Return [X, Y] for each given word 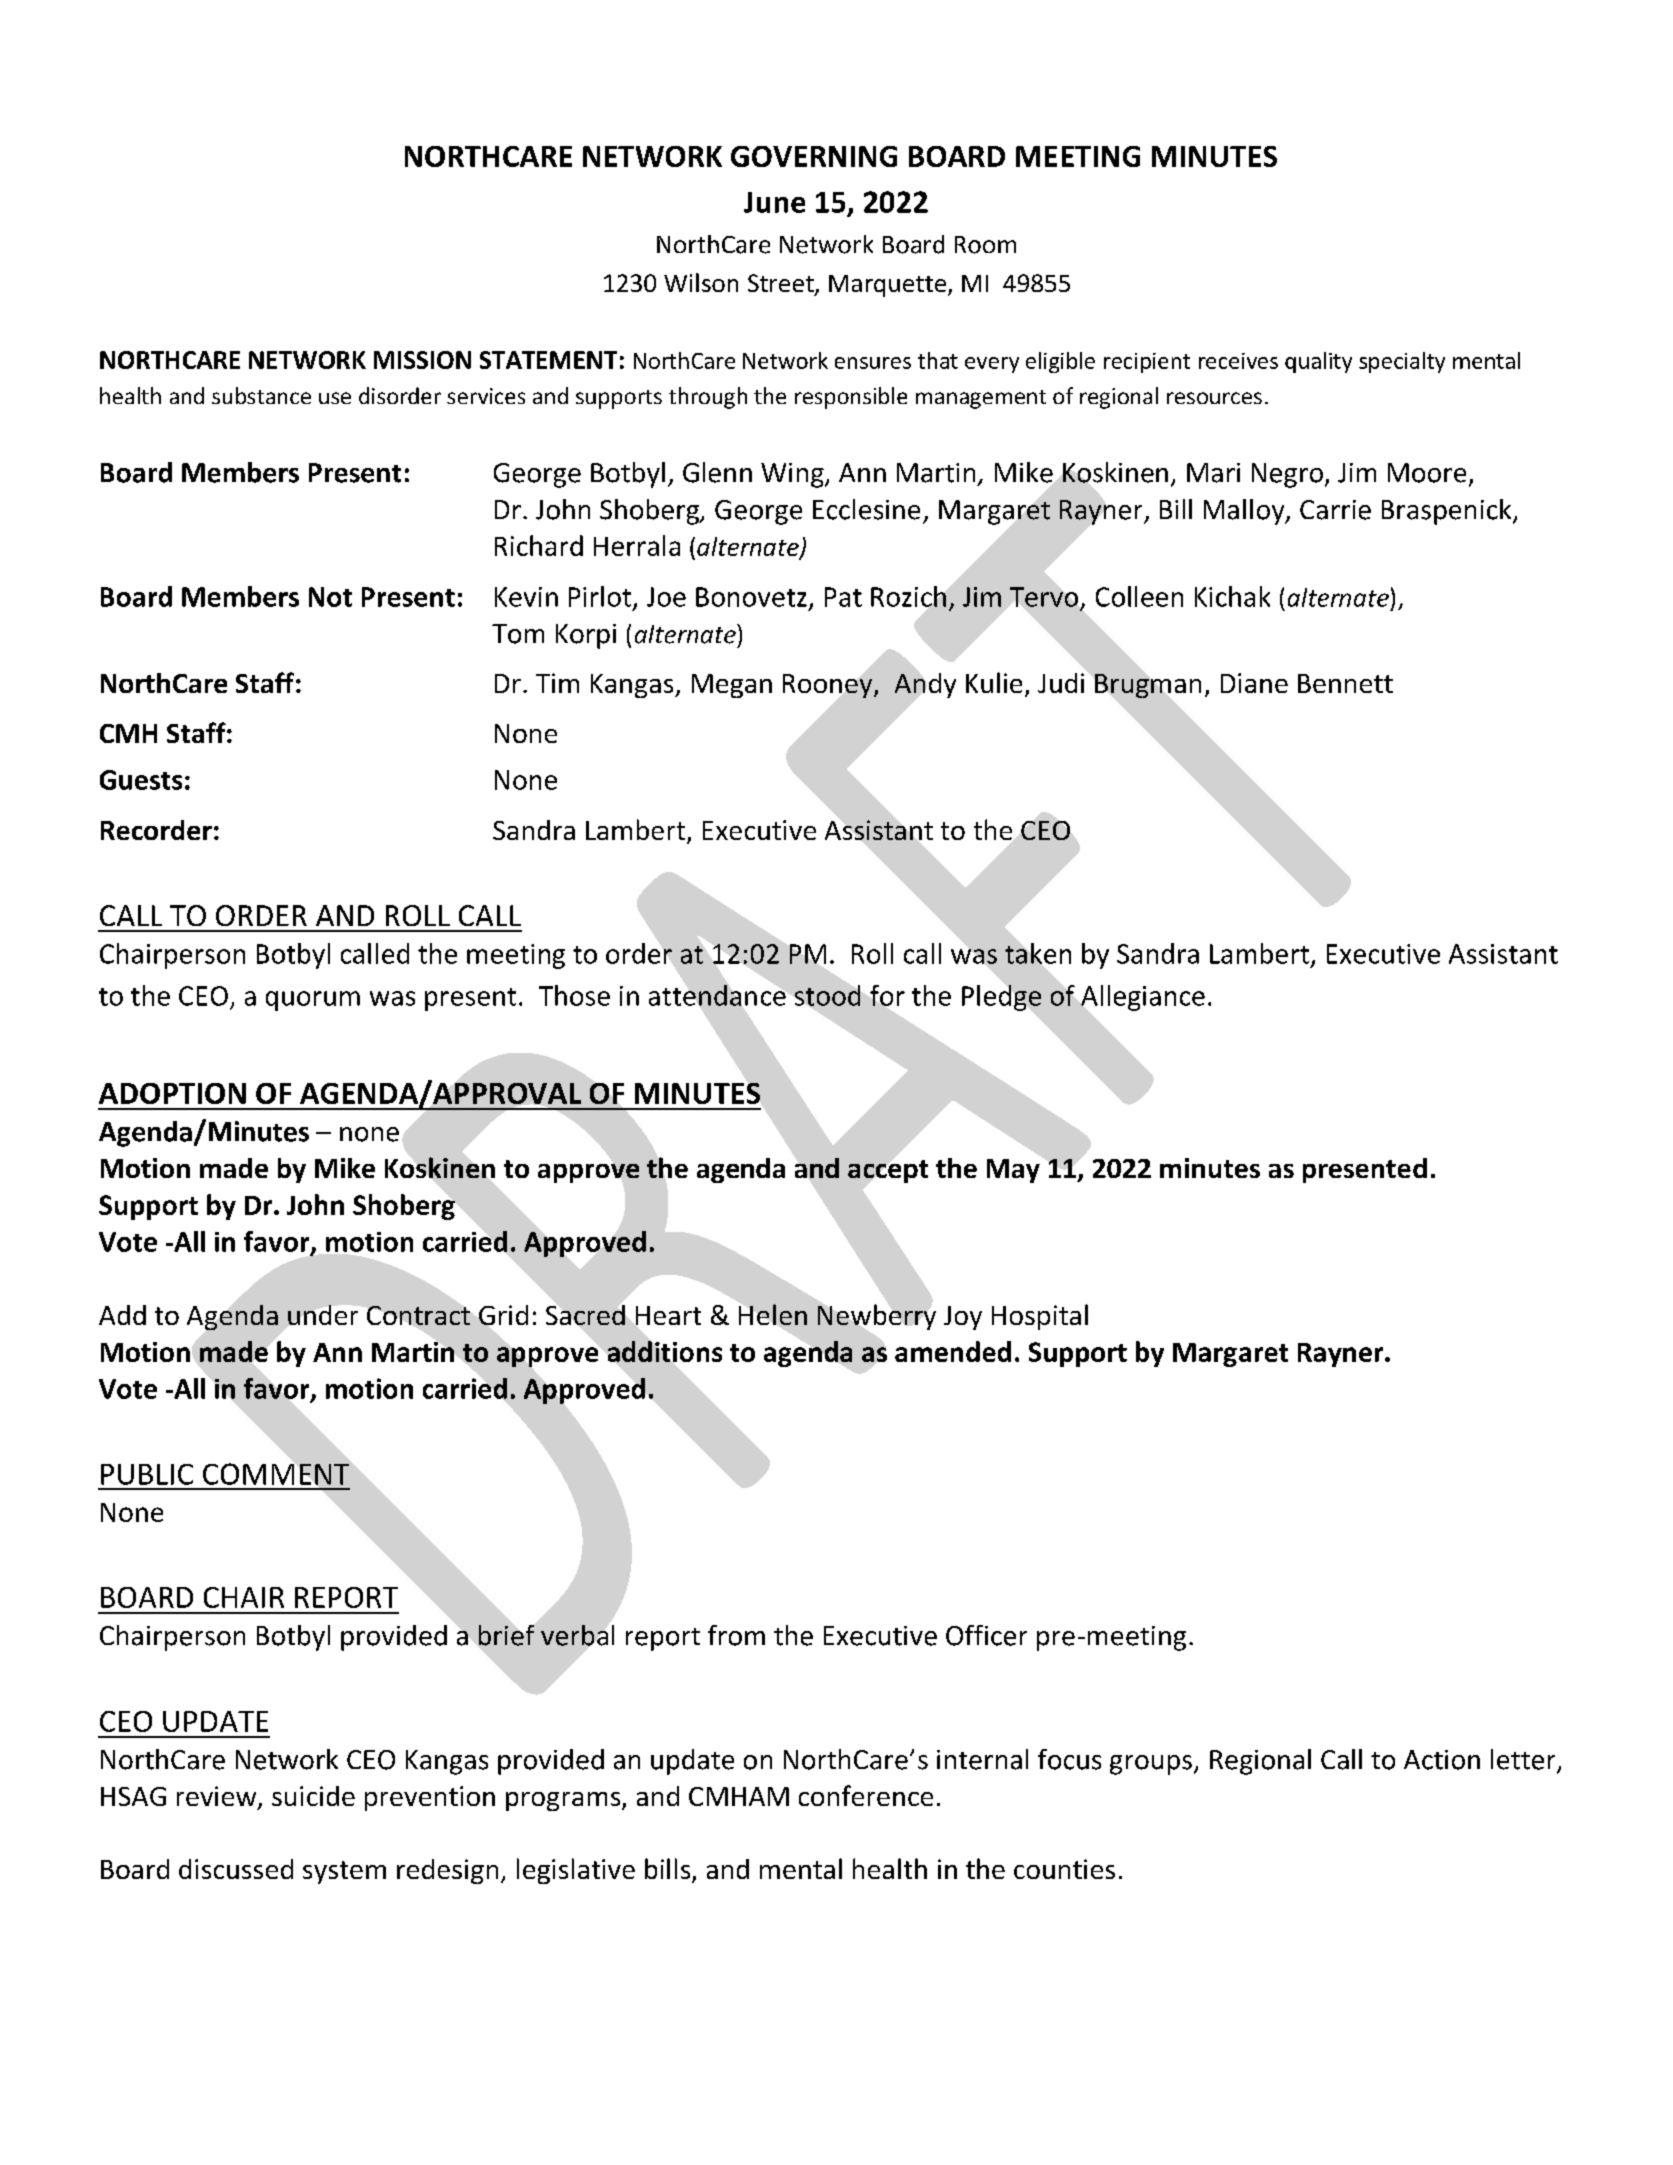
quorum [313, 1001]
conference [866, 1795]
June [774, 202]
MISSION [422, 360]
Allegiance [1143, 998]
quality [1318, 362]
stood [827, 995]
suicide [313, 1796]
